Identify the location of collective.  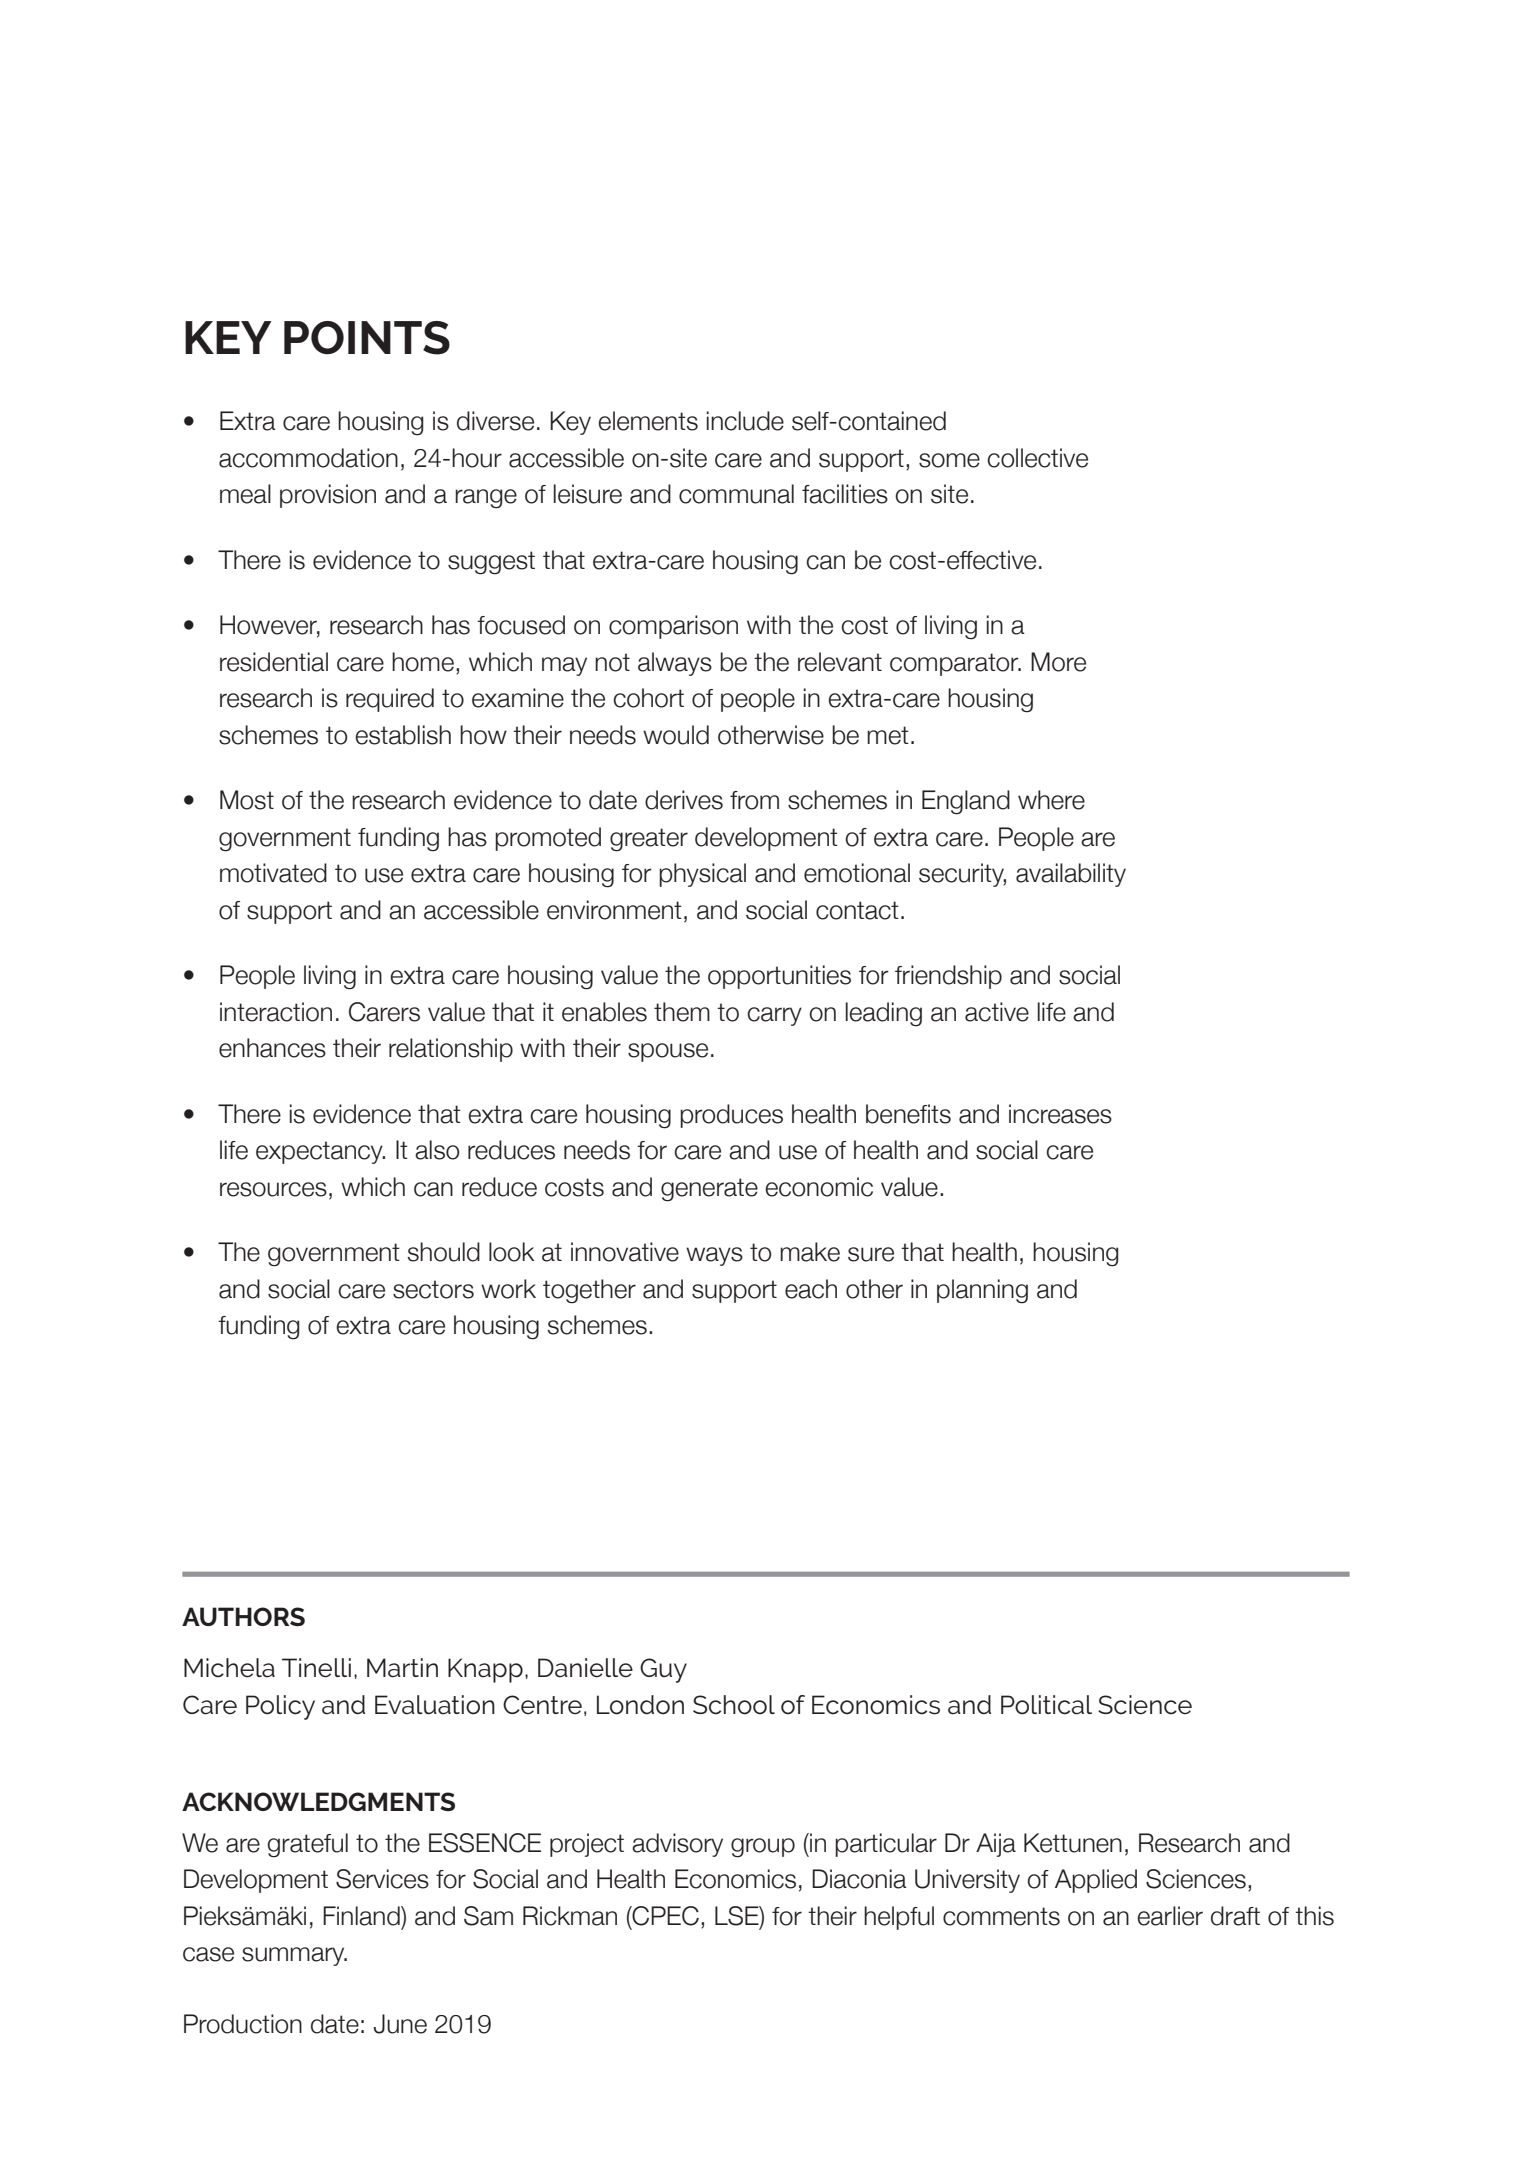
(1037, 458).
